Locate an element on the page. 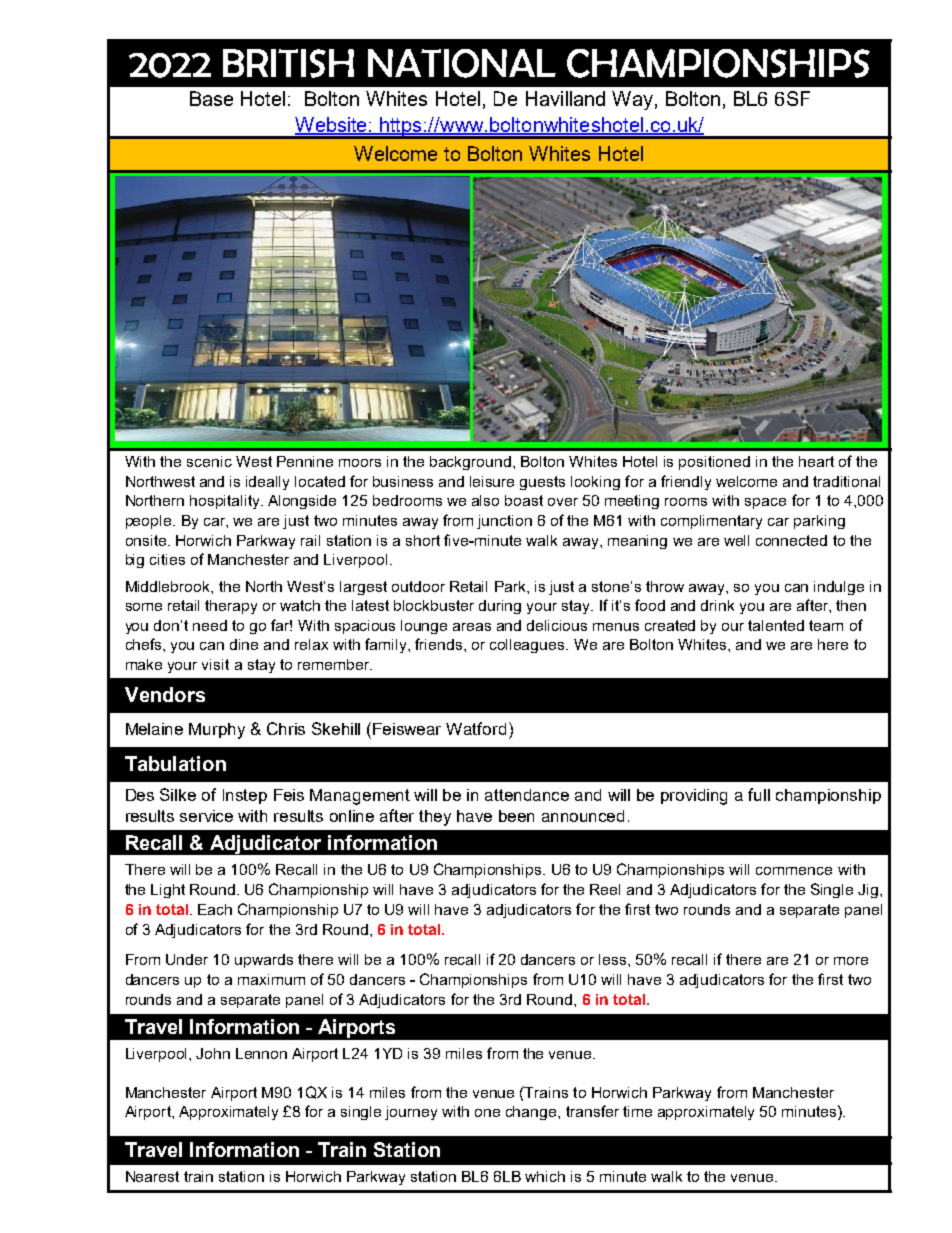 Image resolution: width=952 pixels, height=1233 pixels. need is located at coordinates (210, 625).
